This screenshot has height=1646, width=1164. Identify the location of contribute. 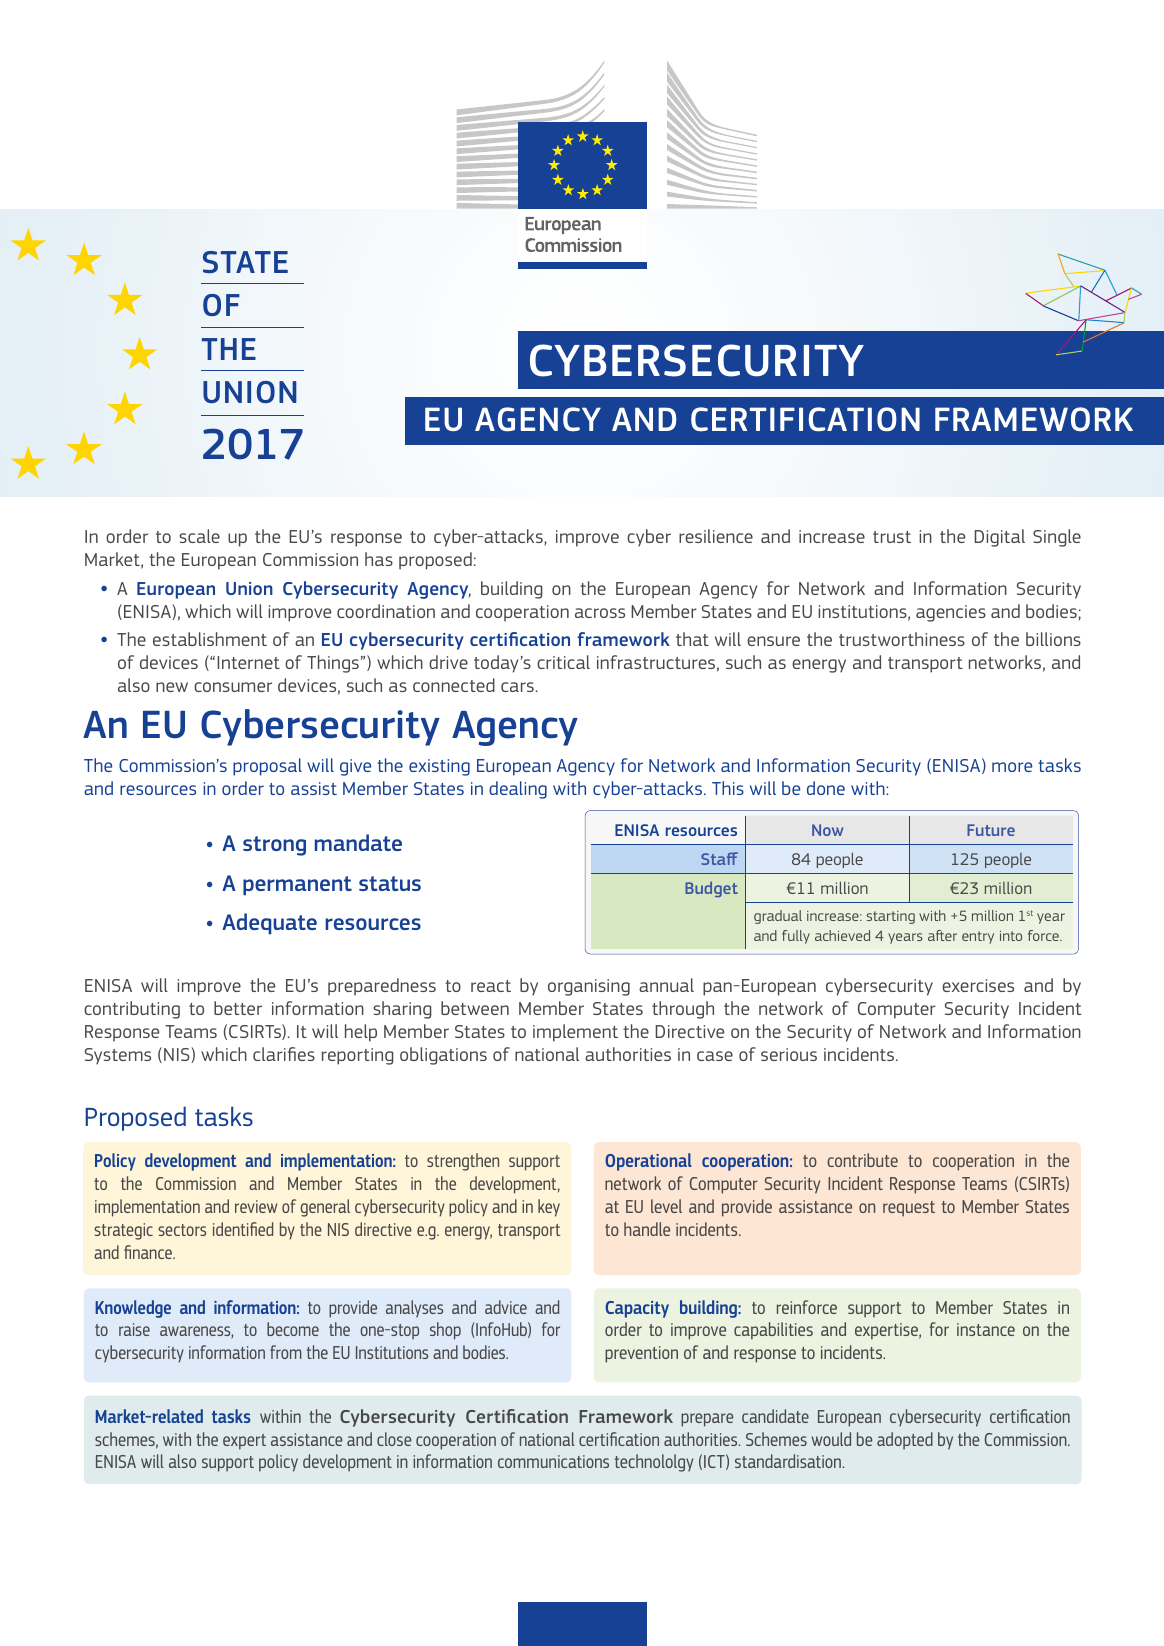
(862, 1160).
